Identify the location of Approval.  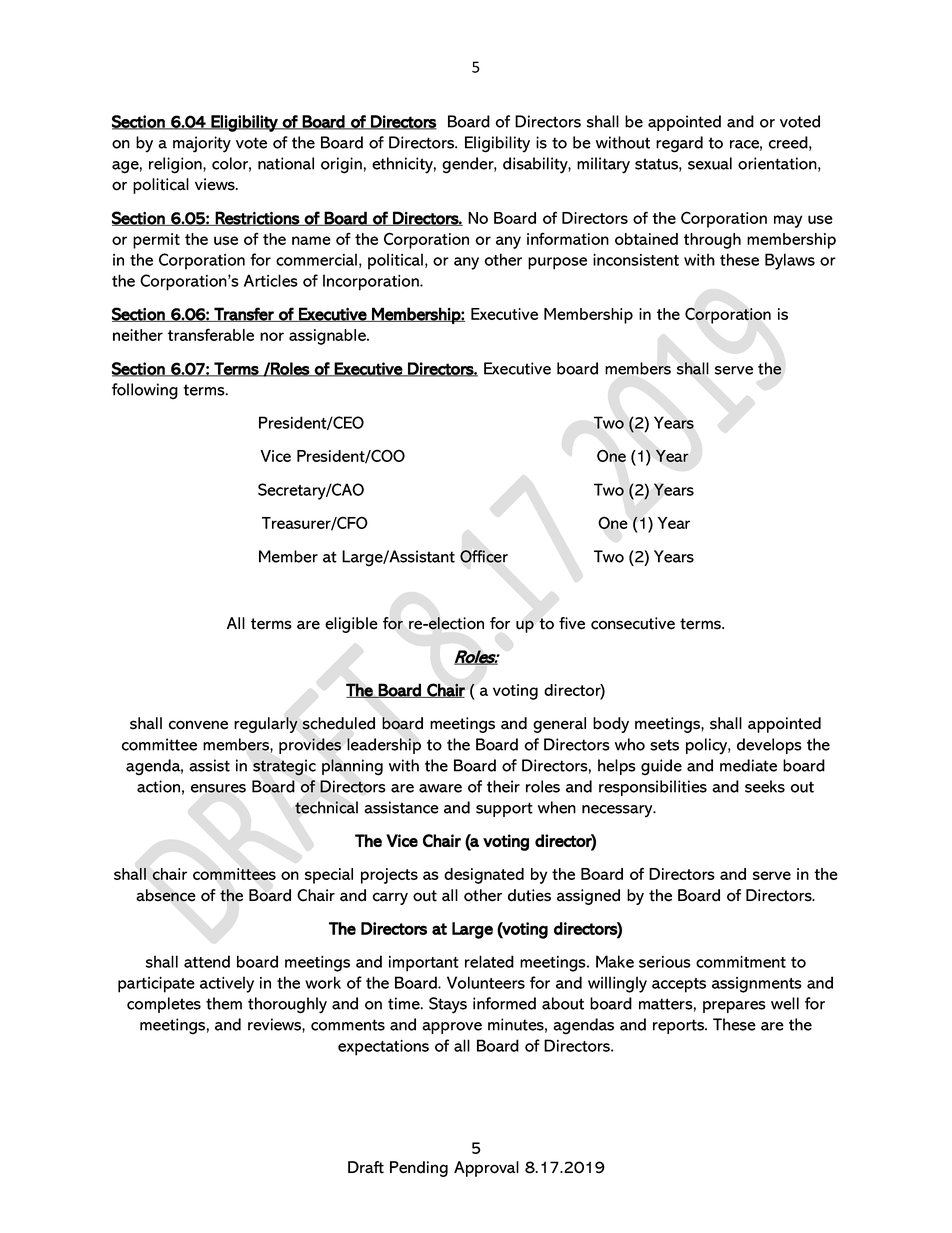
(486, 1169).
